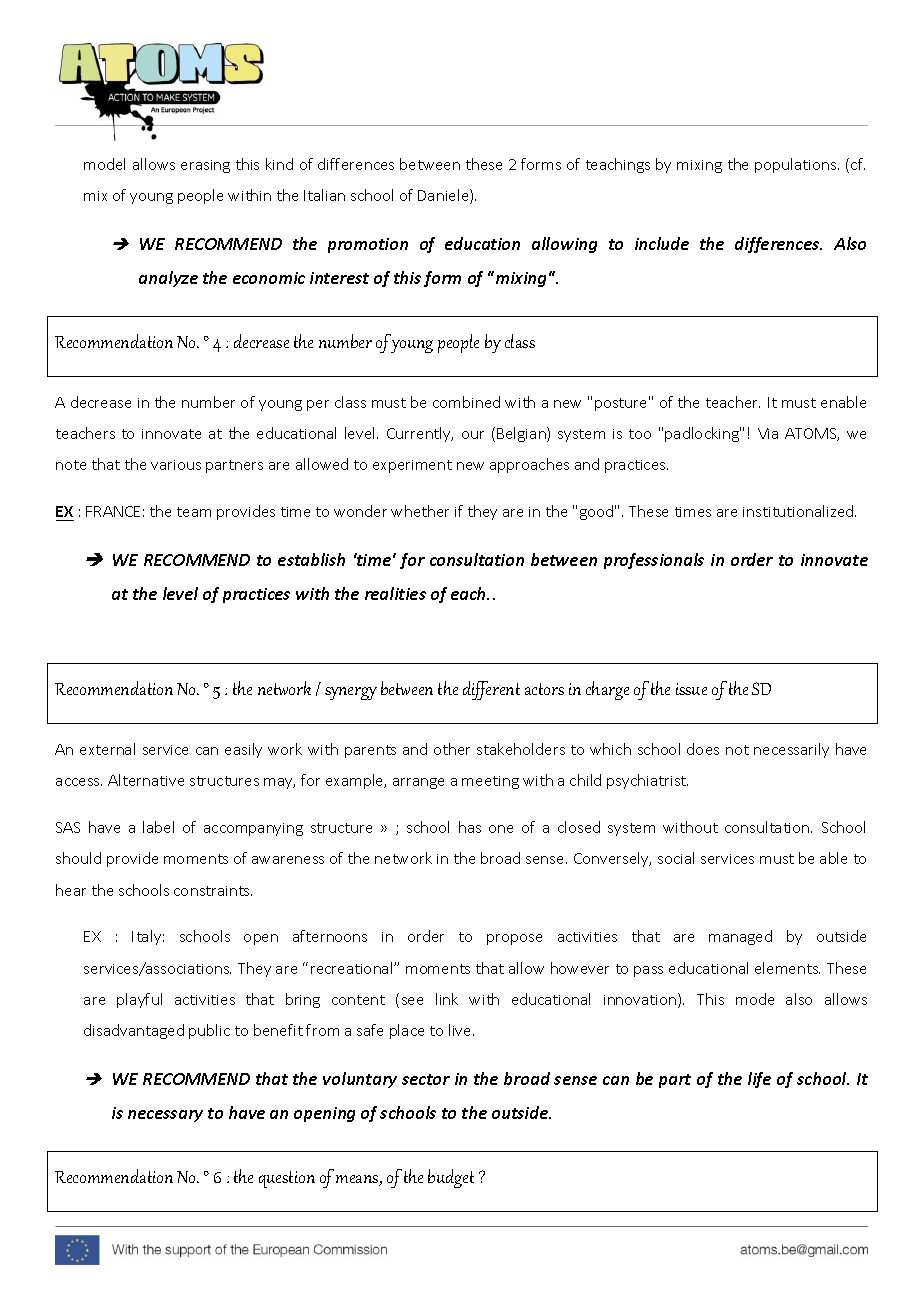  I want to click on life, so click(759, 1080).
